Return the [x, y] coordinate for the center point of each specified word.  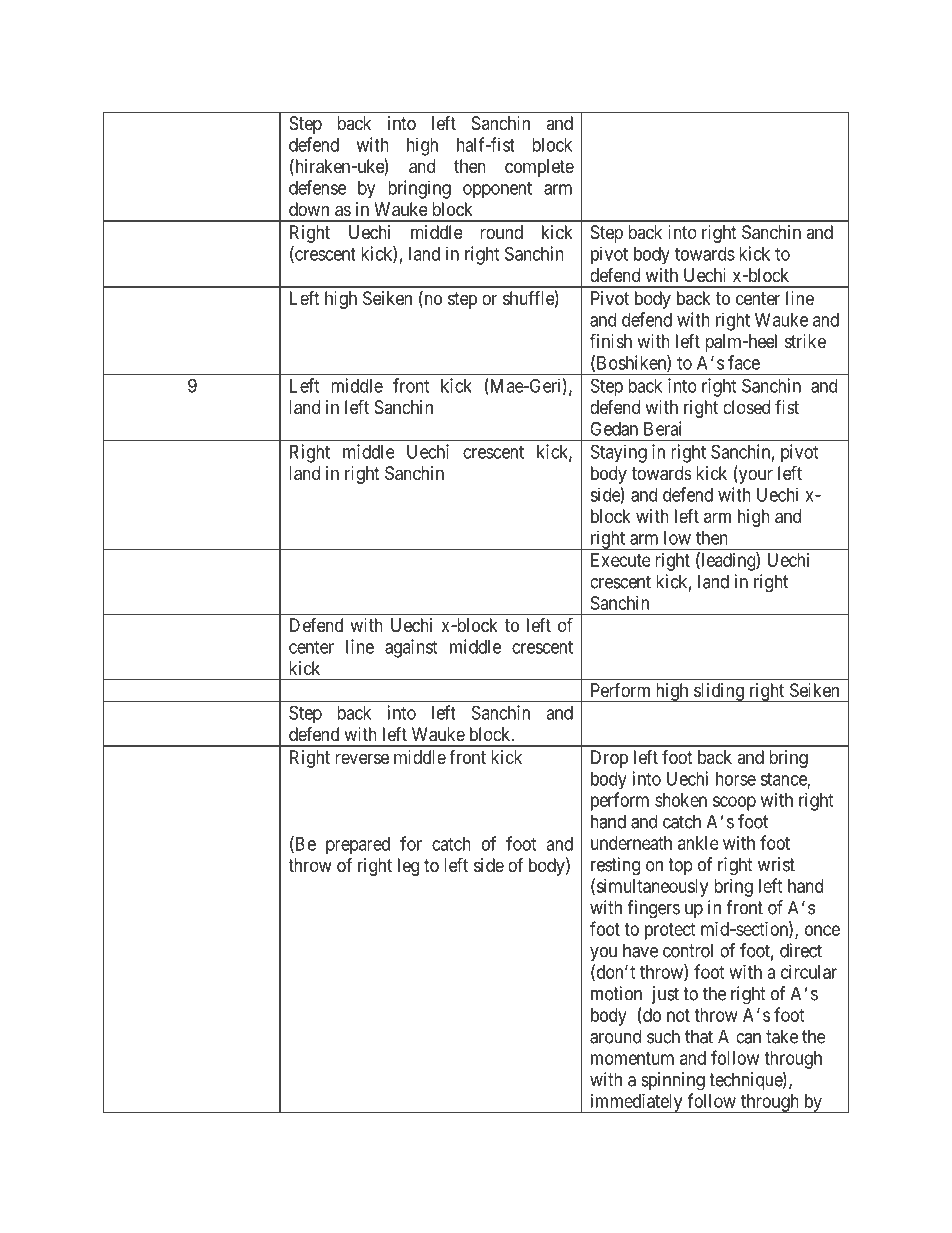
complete [539, 168]
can [748, 1038]
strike [805, 341]
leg [408, 867]
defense [317, 187]
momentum [632, 1058]
